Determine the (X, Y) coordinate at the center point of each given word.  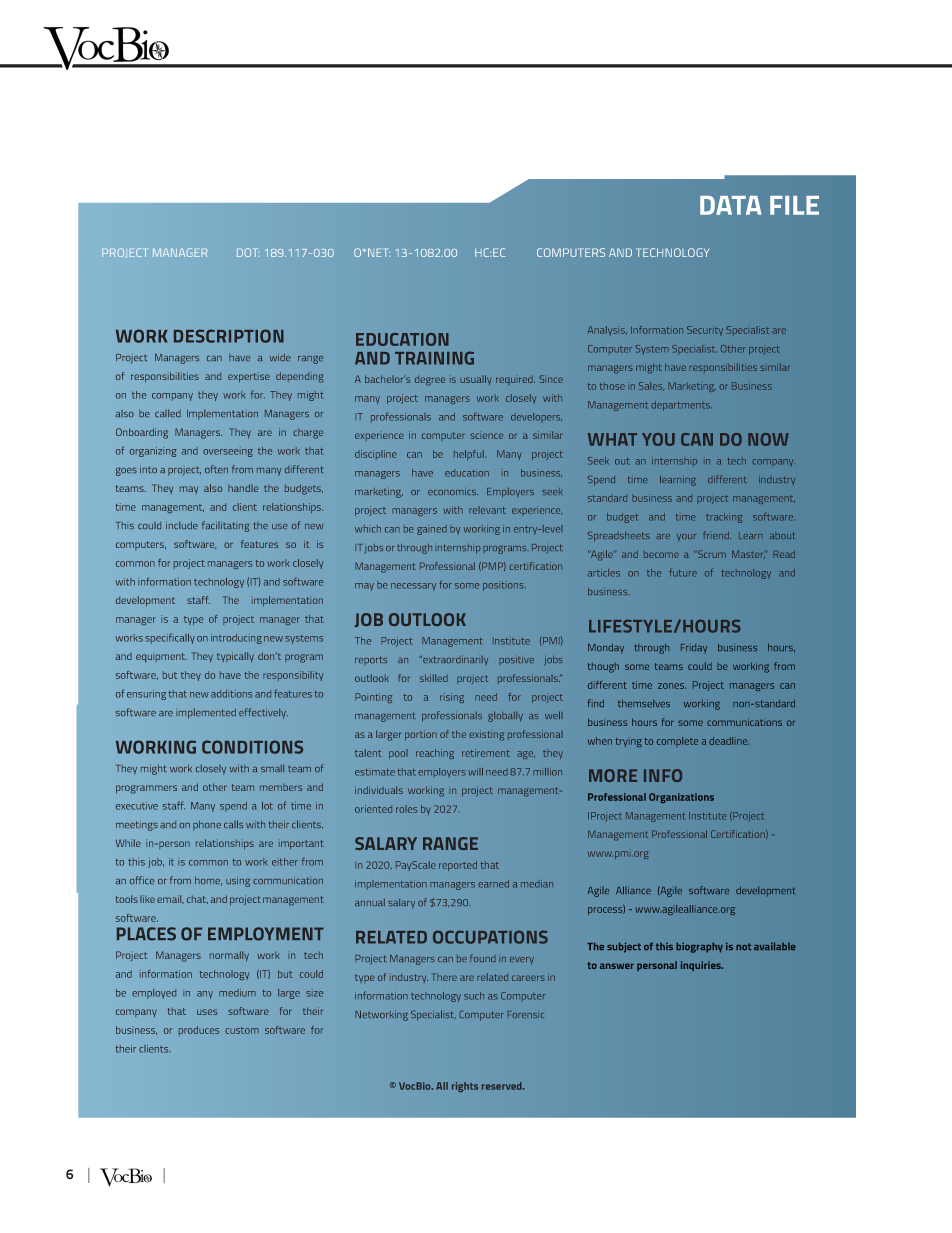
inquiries (702, 966)
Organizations (681, 798)
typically (235, 657)
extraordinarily (454, 660)
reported (458, 866)
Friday (694, 648)
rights (465, 1087)
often (216, 469)
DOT (246, 252)
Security (705, 331)
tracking (724, 518)
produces (199, 1031)
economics (453, 492)
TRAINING (434, 358)
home (208, 880)
